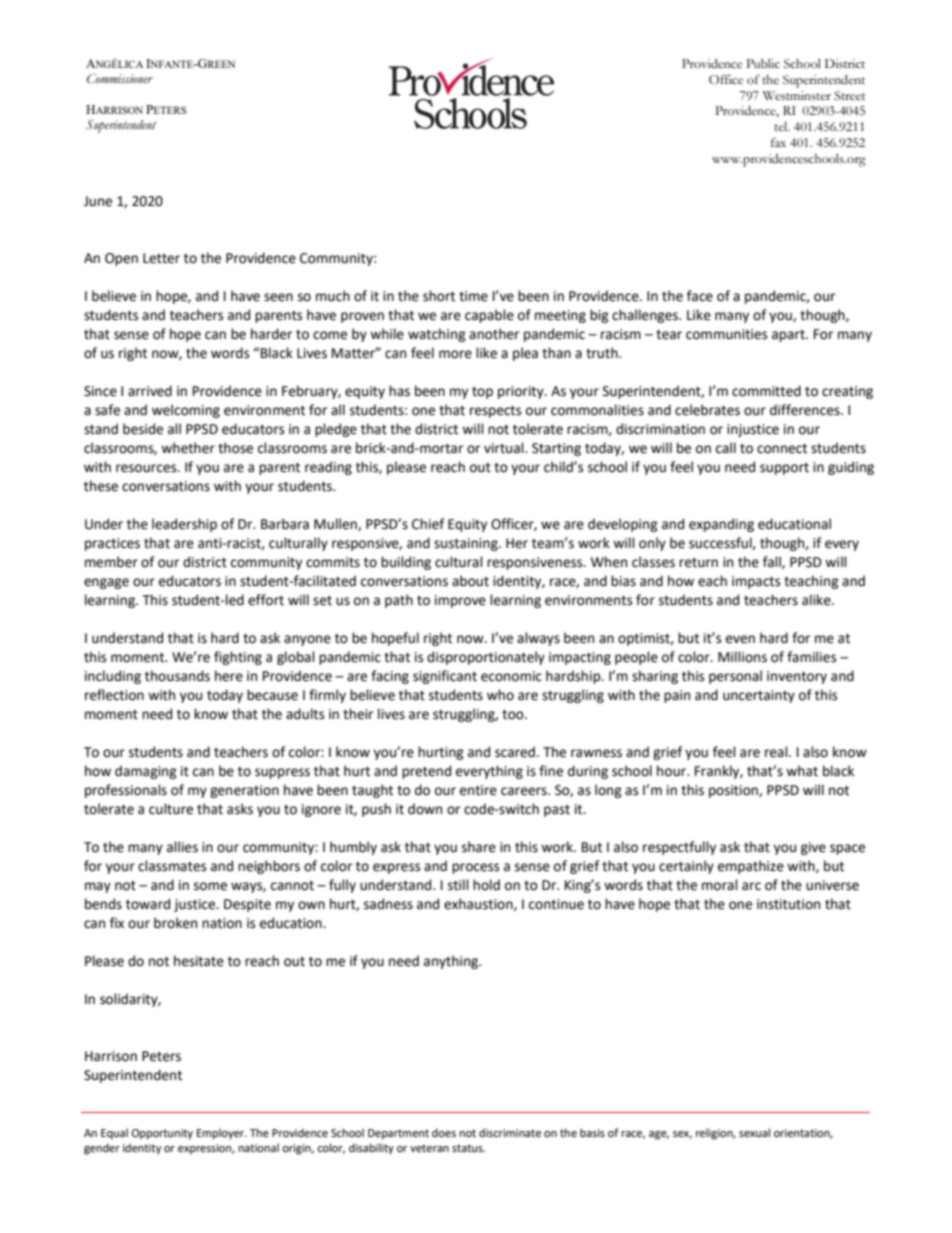  I want to click on classmates, so click(172, 866).
